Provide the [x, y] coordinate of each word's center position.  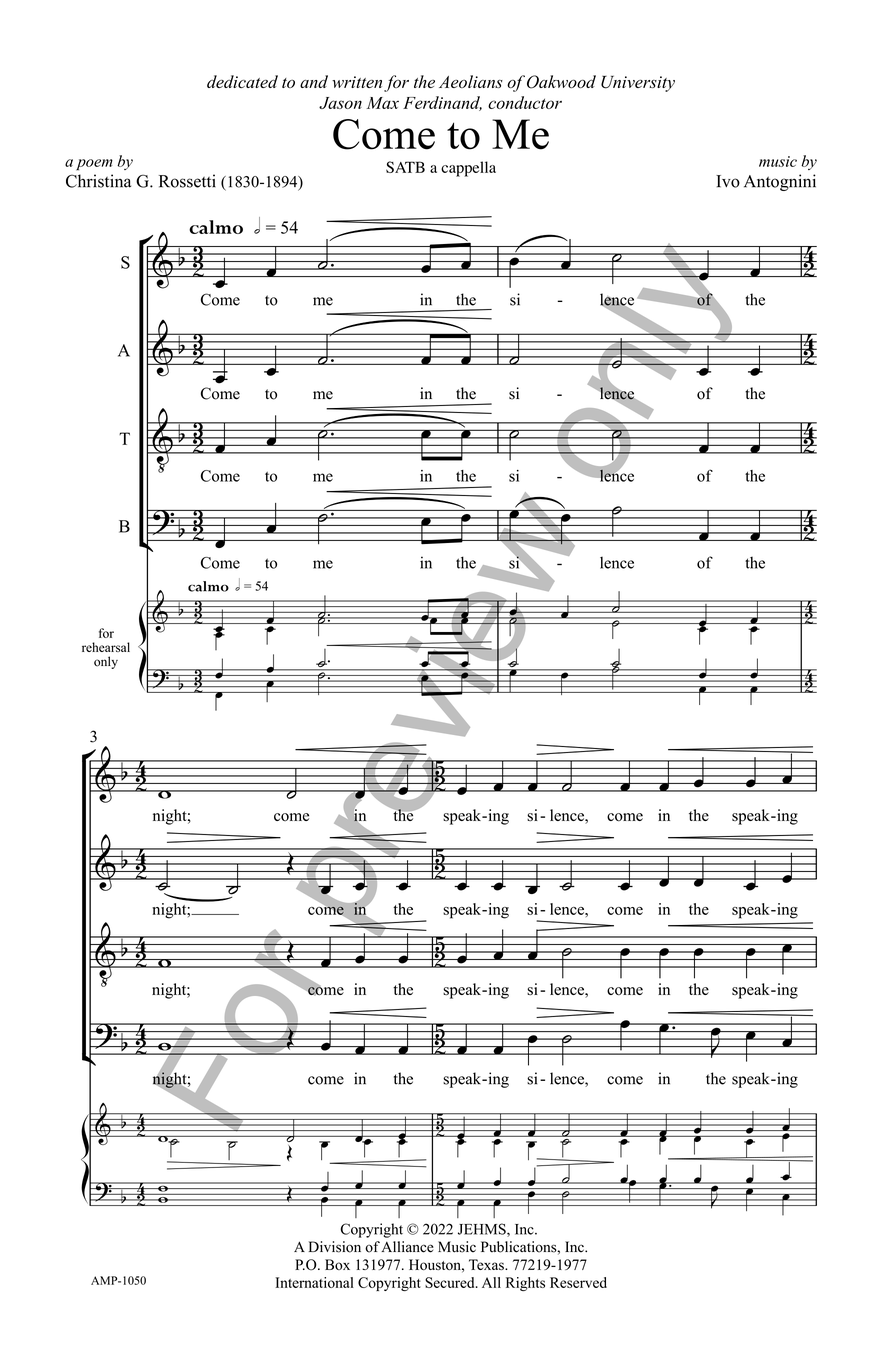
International [315, 1282]
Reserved [578, 1282]
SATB [405, 167]
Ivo [728, 181]
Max [383, 103]
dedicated [242, 81]
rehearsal [106, 647]
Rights [525, 1284]
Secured [451, 1282]
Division [335, 1247]
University [638, 84]
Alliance [407, 1247]
